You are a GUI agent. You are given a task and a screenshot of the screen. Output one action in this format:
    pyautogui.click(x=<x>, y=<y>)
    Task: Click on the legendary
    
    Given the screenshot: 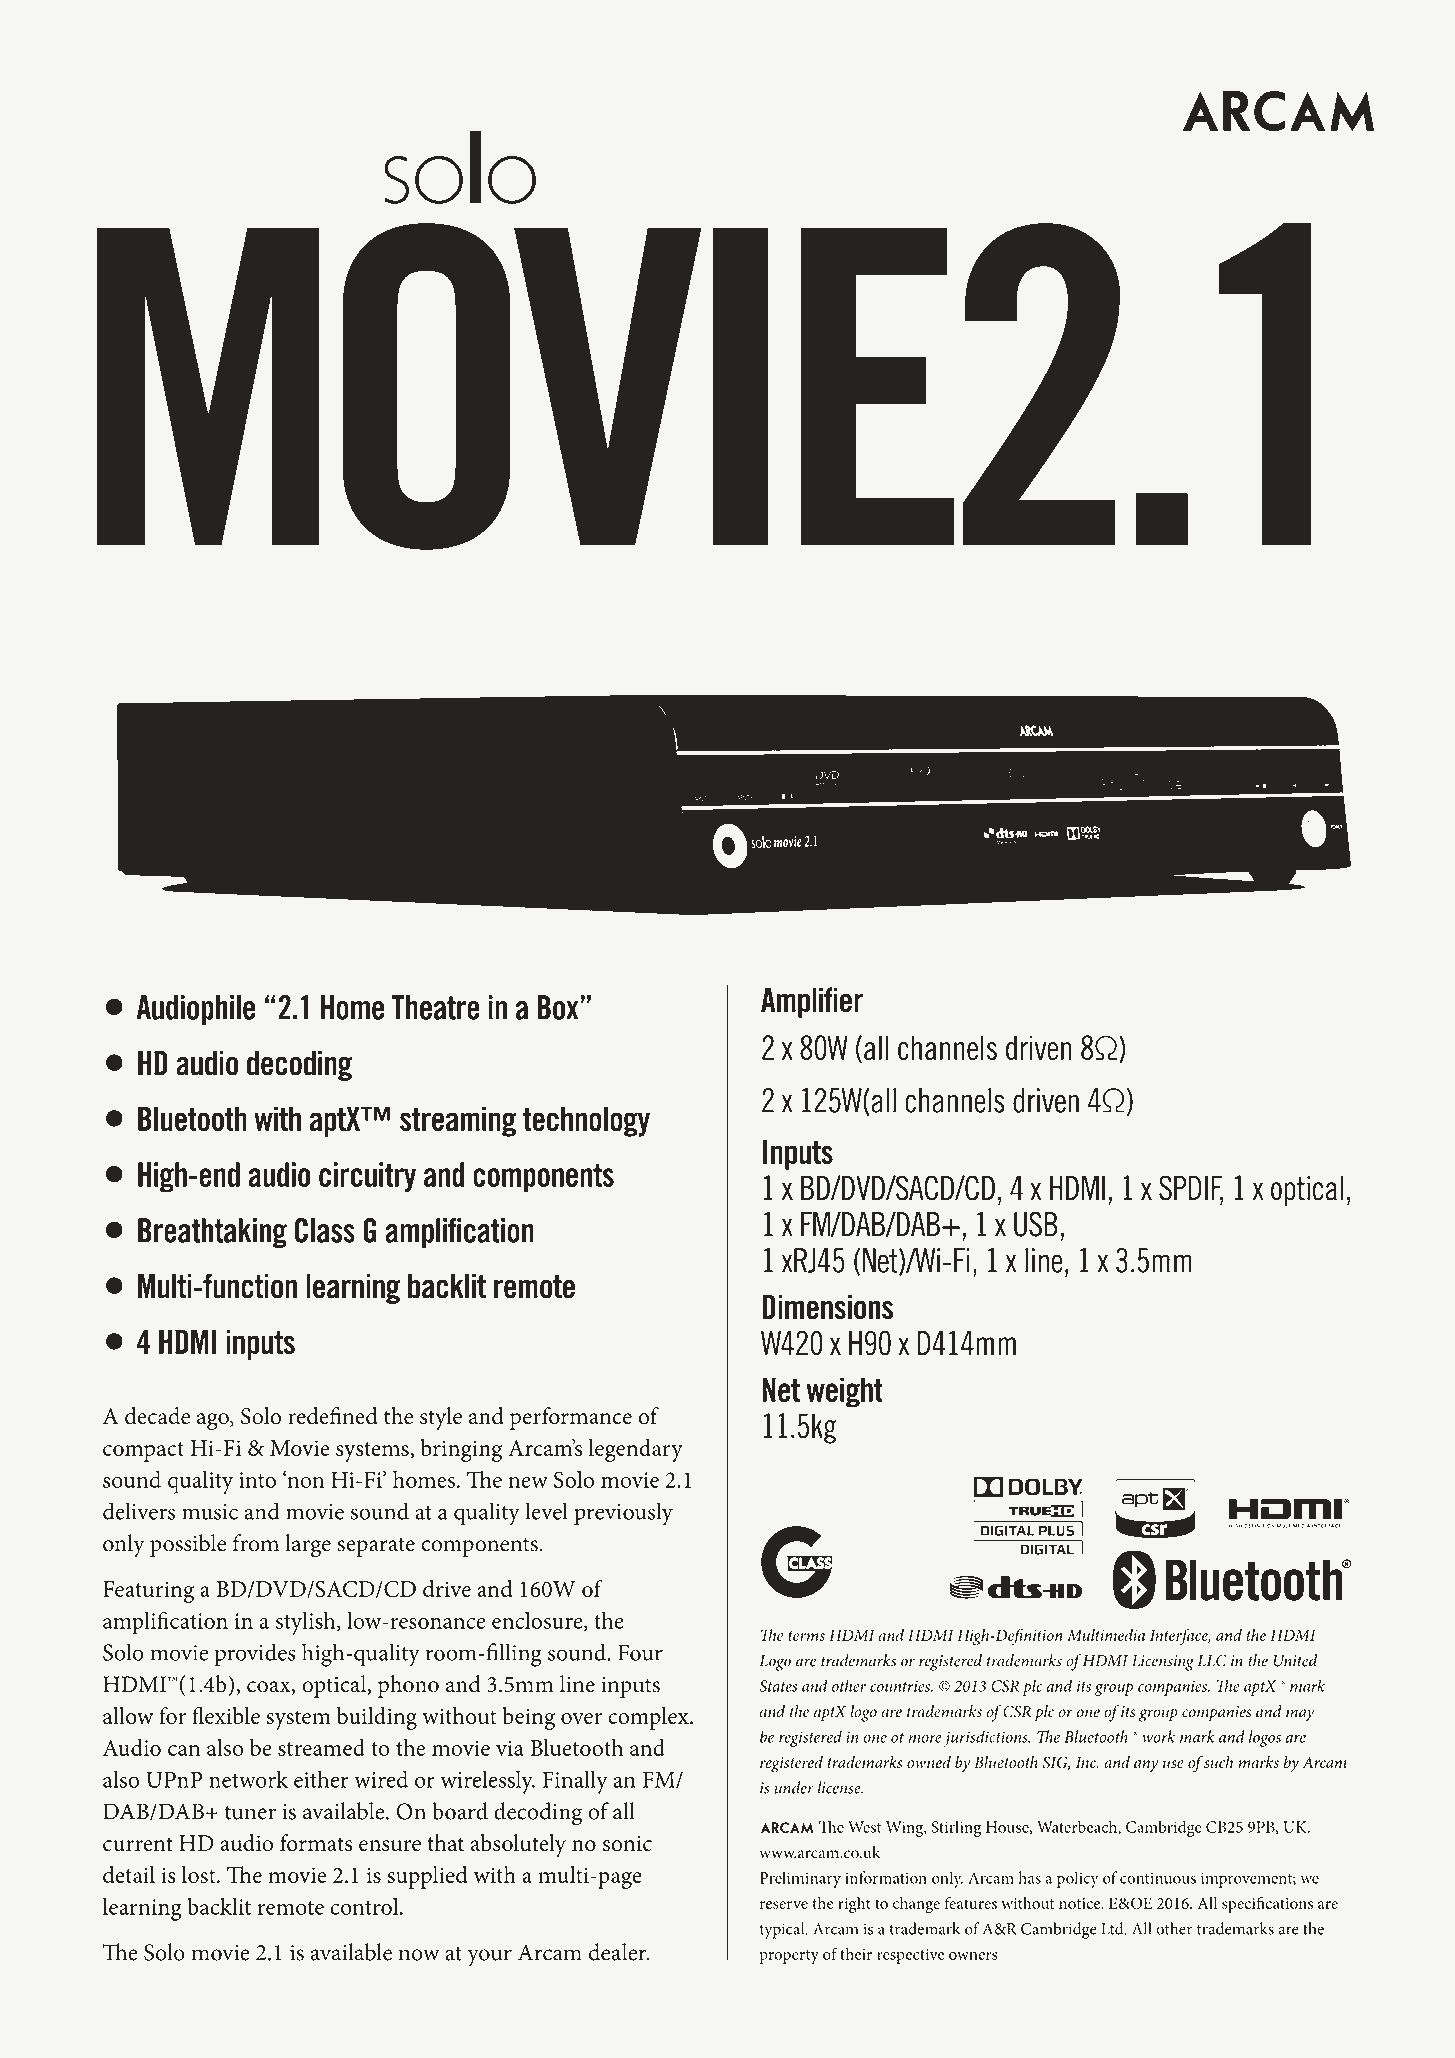 What is the action you would take?
    pyautogui.click(x=636, y=1450)
